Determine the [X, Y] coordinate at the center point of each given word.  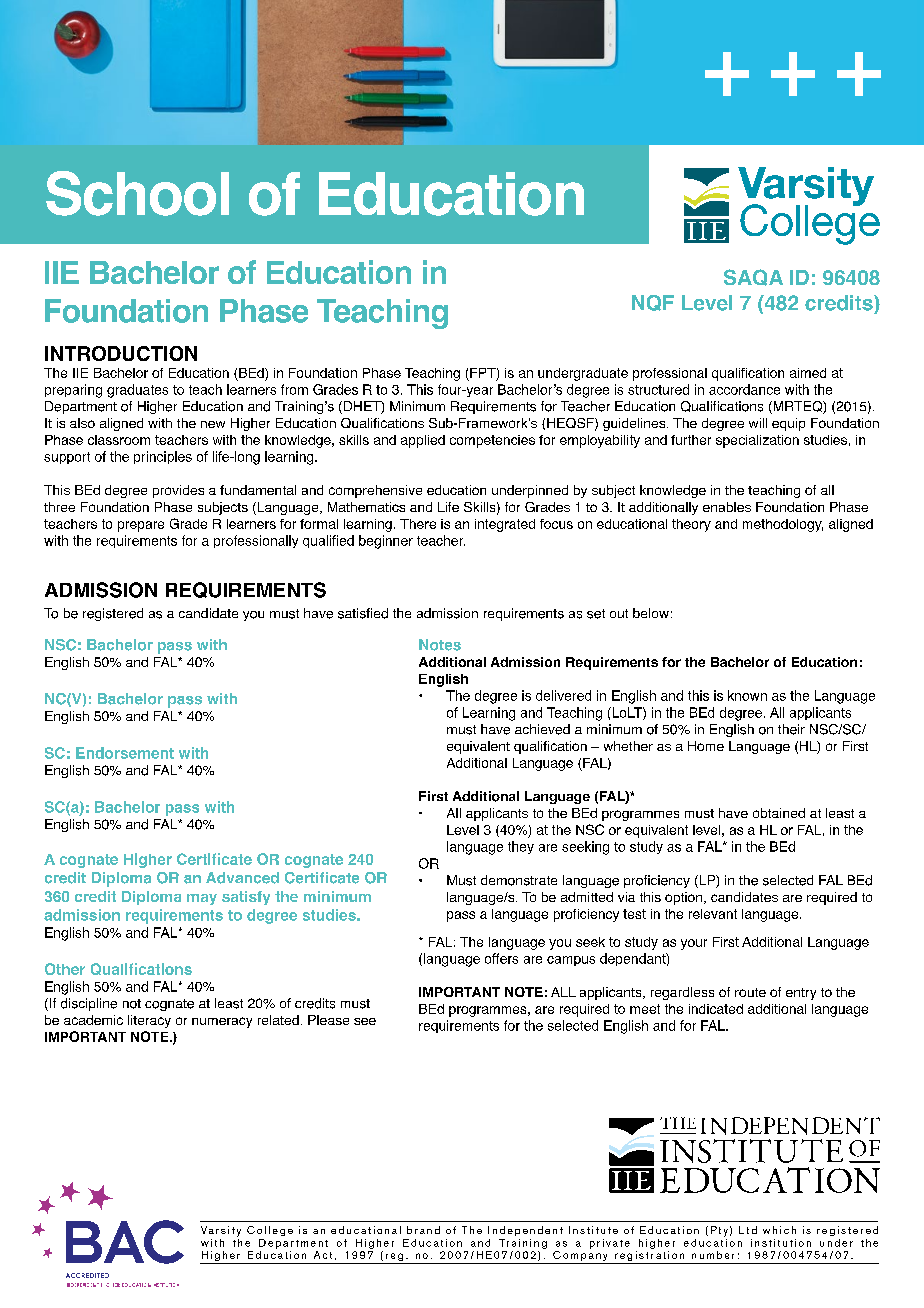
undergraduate [583, 374]
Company [580, 1256]
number [713, 1255]
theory [691, 525]
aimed [808, 373]
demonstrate [519, 880]
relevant [713, 914]
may [202, 899]
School [137, 193]
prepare [141, 526]
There [418, 524]
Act [323, 1255]
